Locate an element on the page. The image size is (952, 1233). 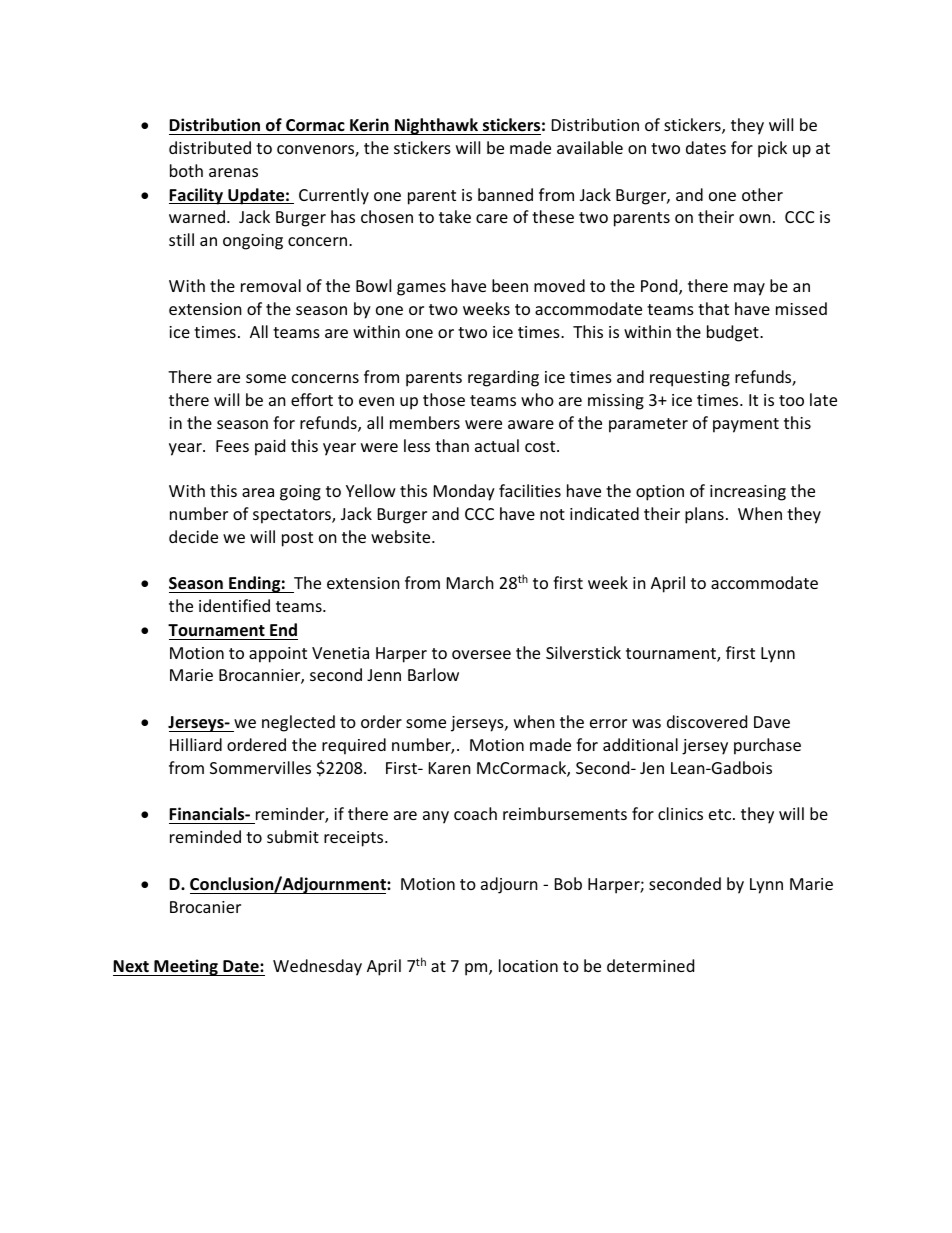
banned is located at coordinates (505, 194).
